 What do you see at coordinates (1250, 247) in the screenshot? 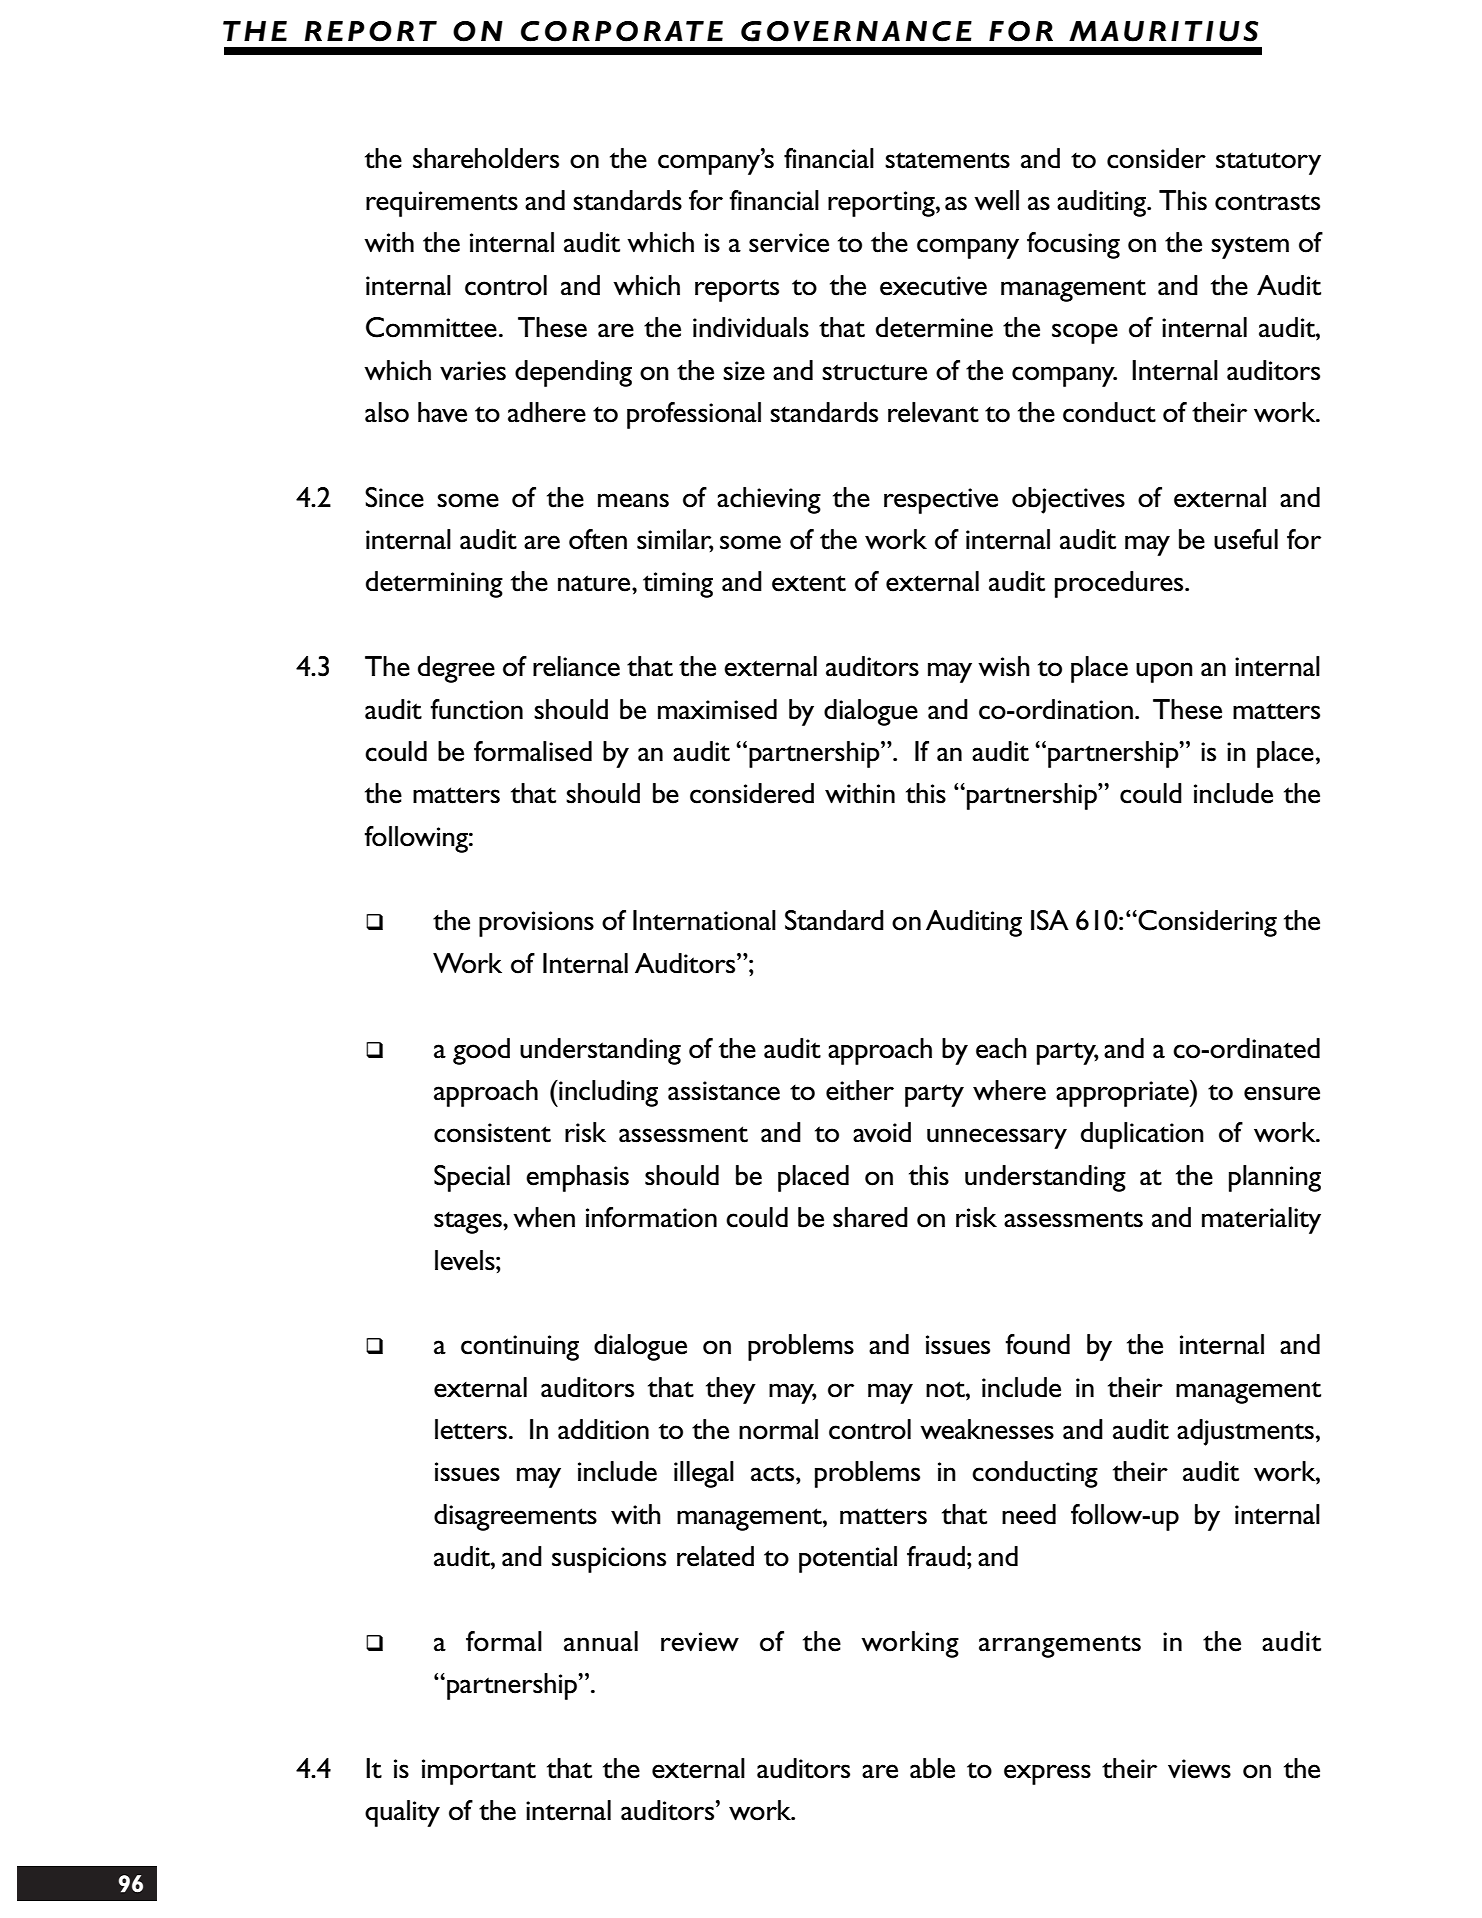
I see `system` at bounding box center [1250, 247].
